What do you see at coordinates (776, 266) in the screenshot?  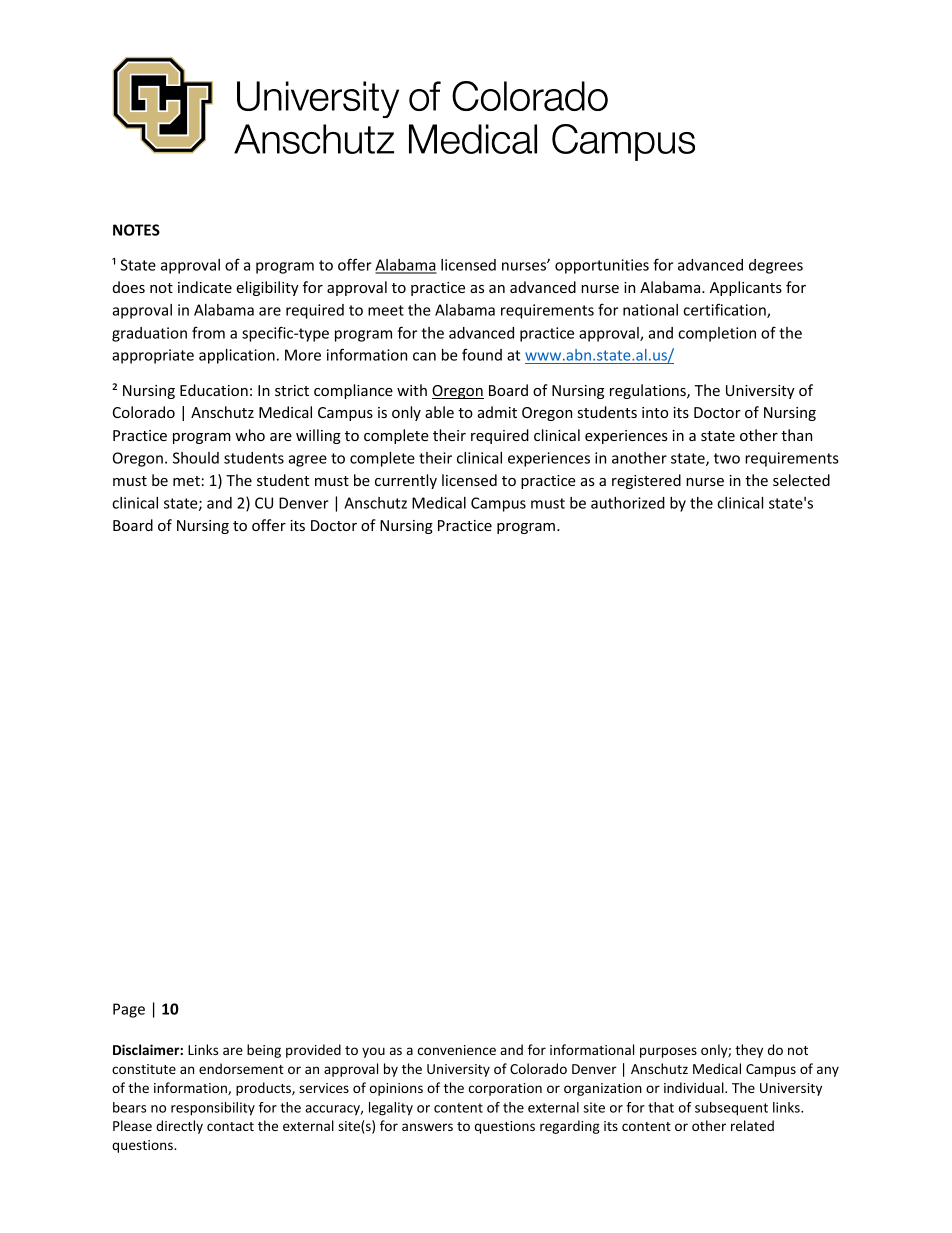 I see `degrees` at bounding box center [776, 266].
